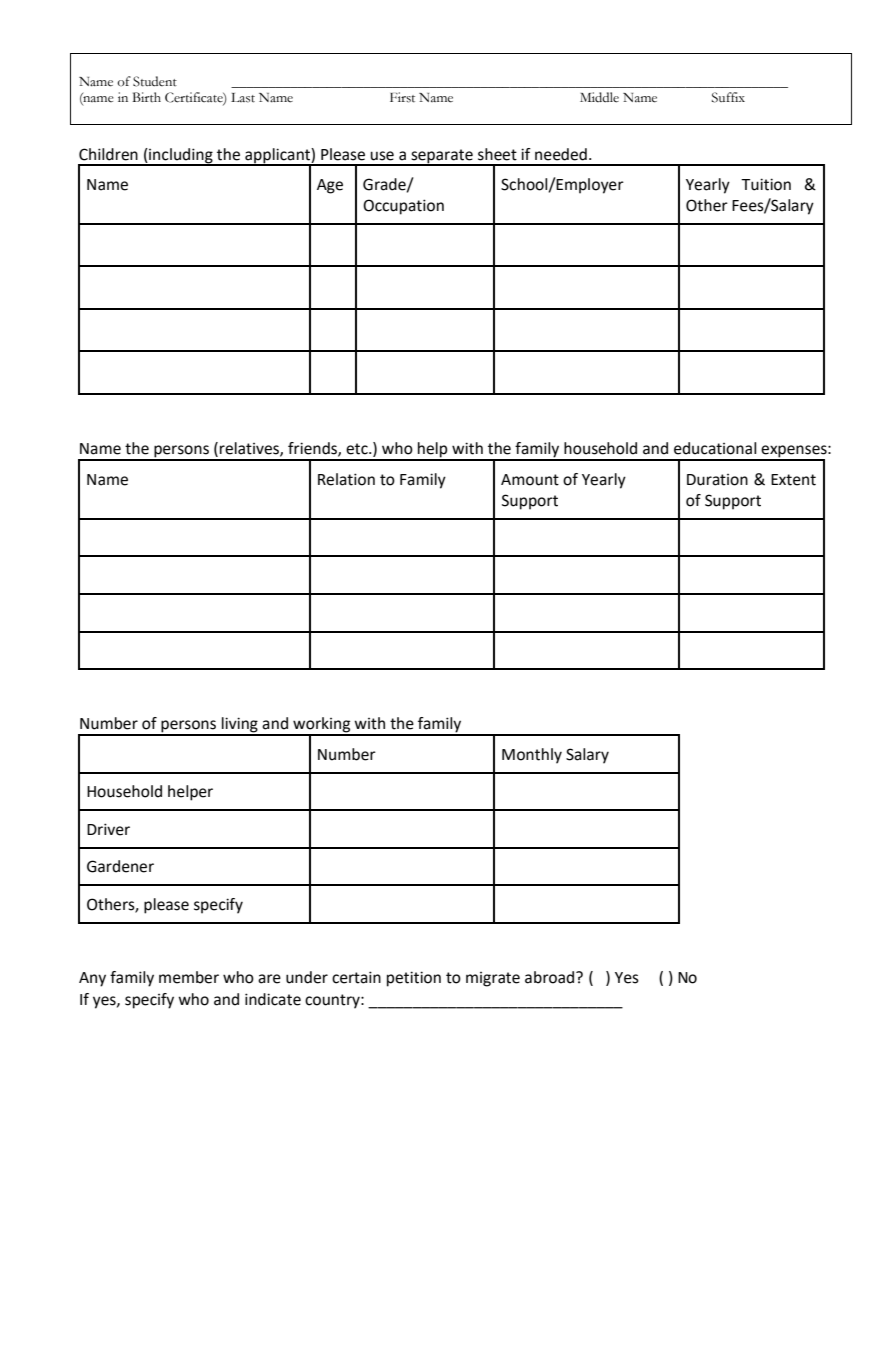 This screenshot has height=1371, width=896. Describe the element at coordinates (549, 977) in the screenshot. I see `abroad` at that location.
